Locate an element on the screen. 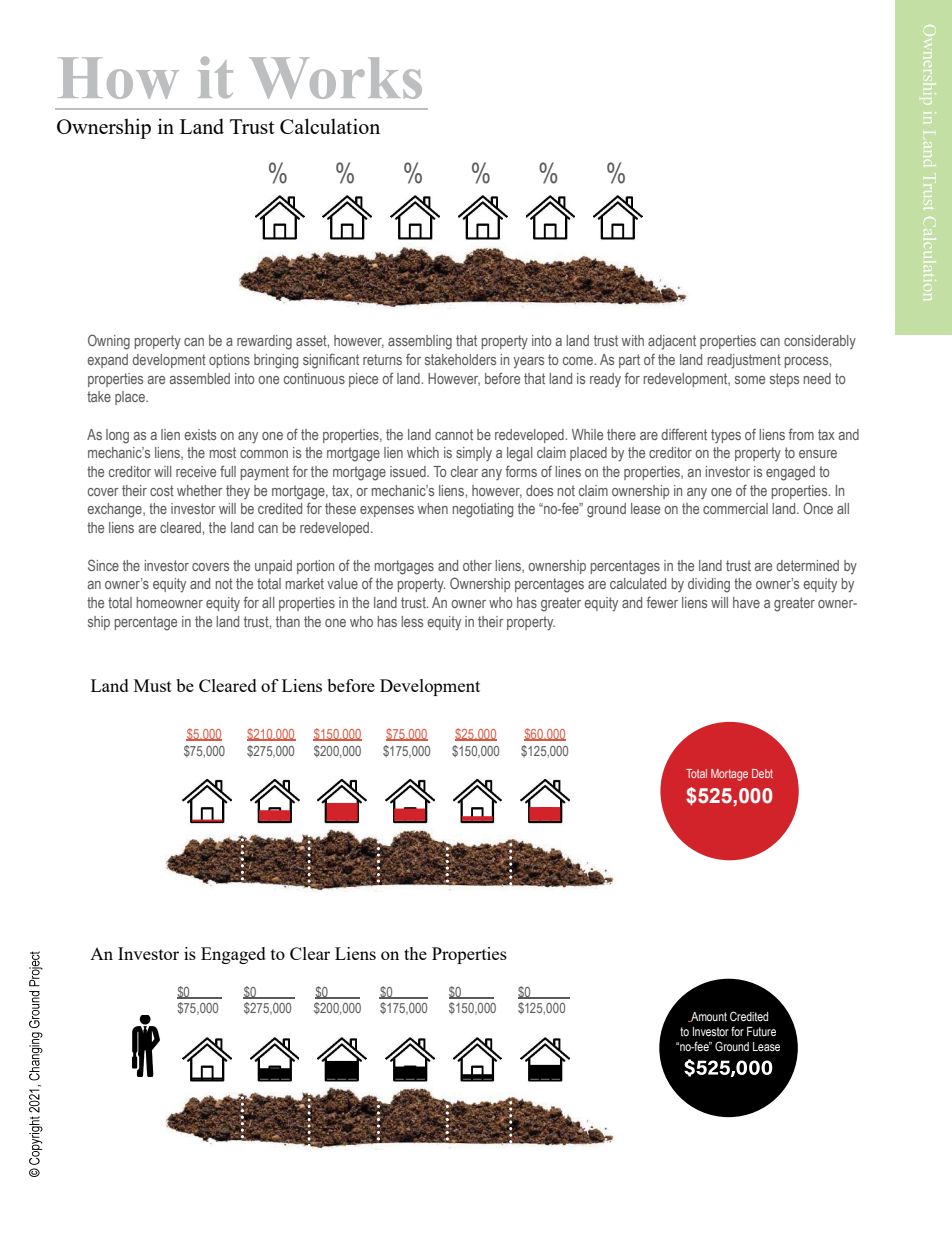  assembled is located at coordinates (200, 378).
